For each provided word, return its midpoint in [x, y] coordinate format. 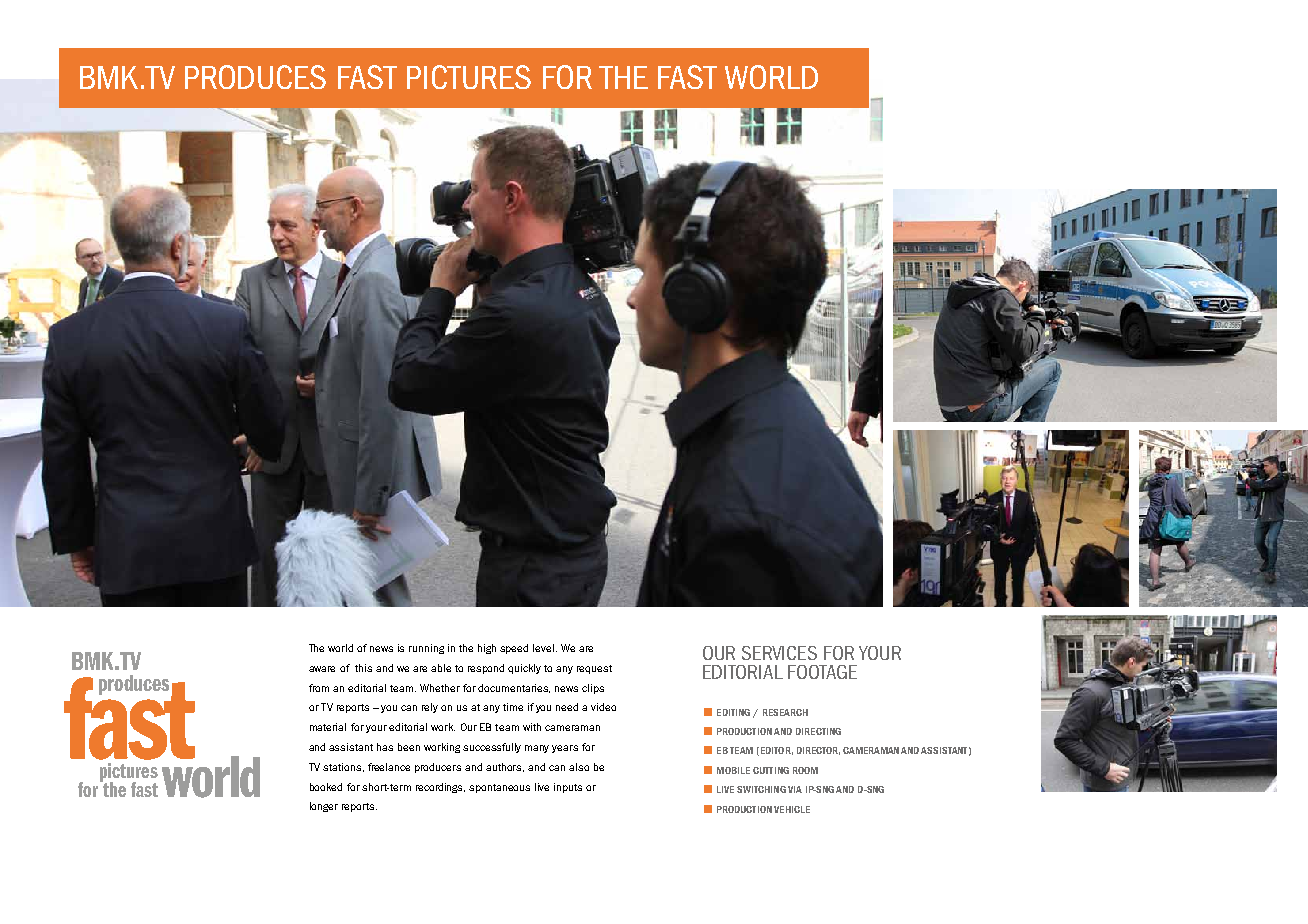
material [328, 727]
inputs [568, 788]
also [579, 767]
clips [593, 689]
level [543, 648]
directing [818, 731]
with [532, 727]
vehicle [792, 809]
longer [324, 807]
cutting [771, 770]
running [426, 649]
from [319, 688]
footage [822, 672]
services [779, 653]
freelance [389, 767]
